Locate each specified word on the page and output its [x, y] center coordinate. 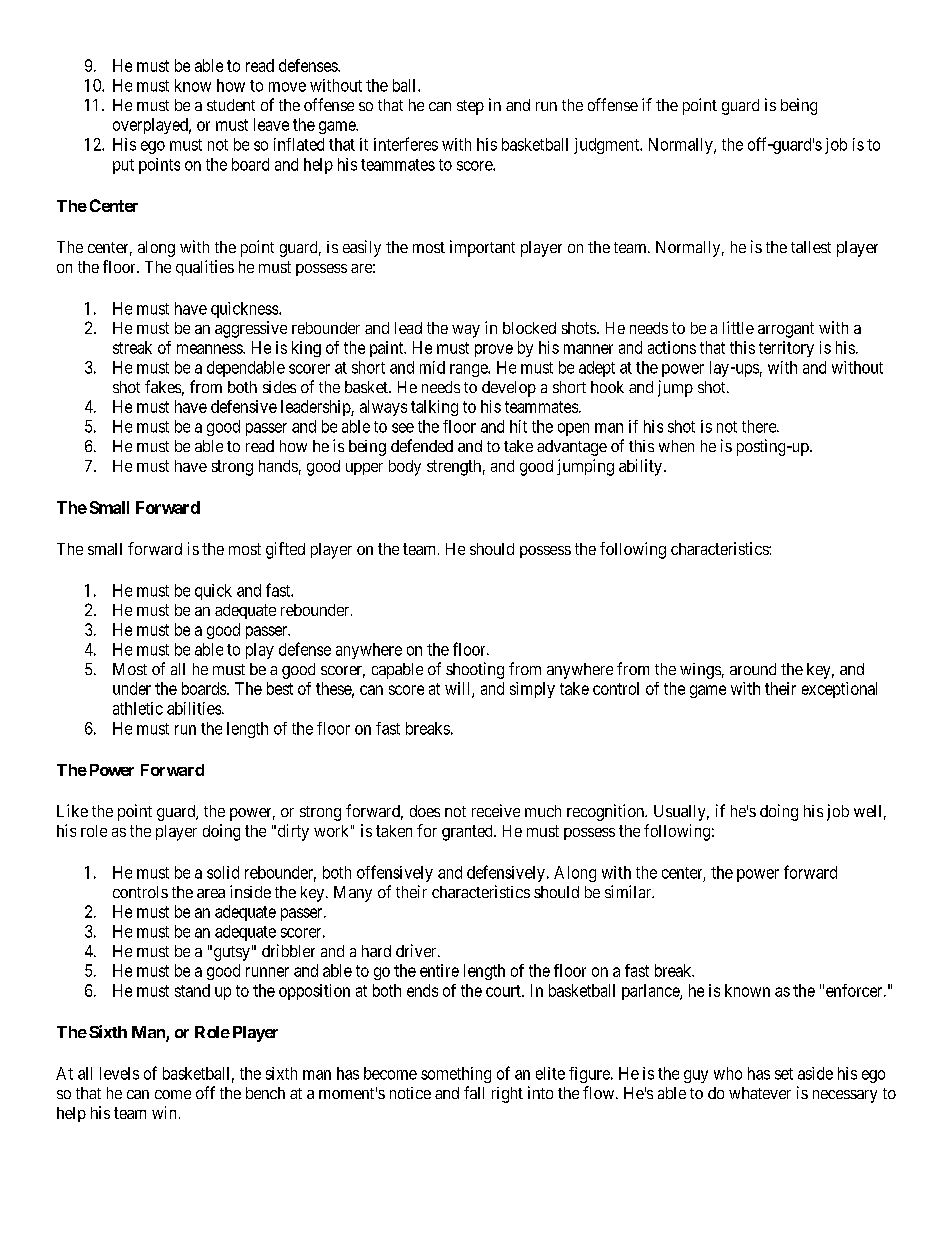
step [470, 107]
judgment [607, 146]
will [459, 690]
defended [422, 445]
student [231, 105]
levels [119, 1073]
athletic [138, 708]
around [753, 669]
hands [278, 466]
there [760, 426]
